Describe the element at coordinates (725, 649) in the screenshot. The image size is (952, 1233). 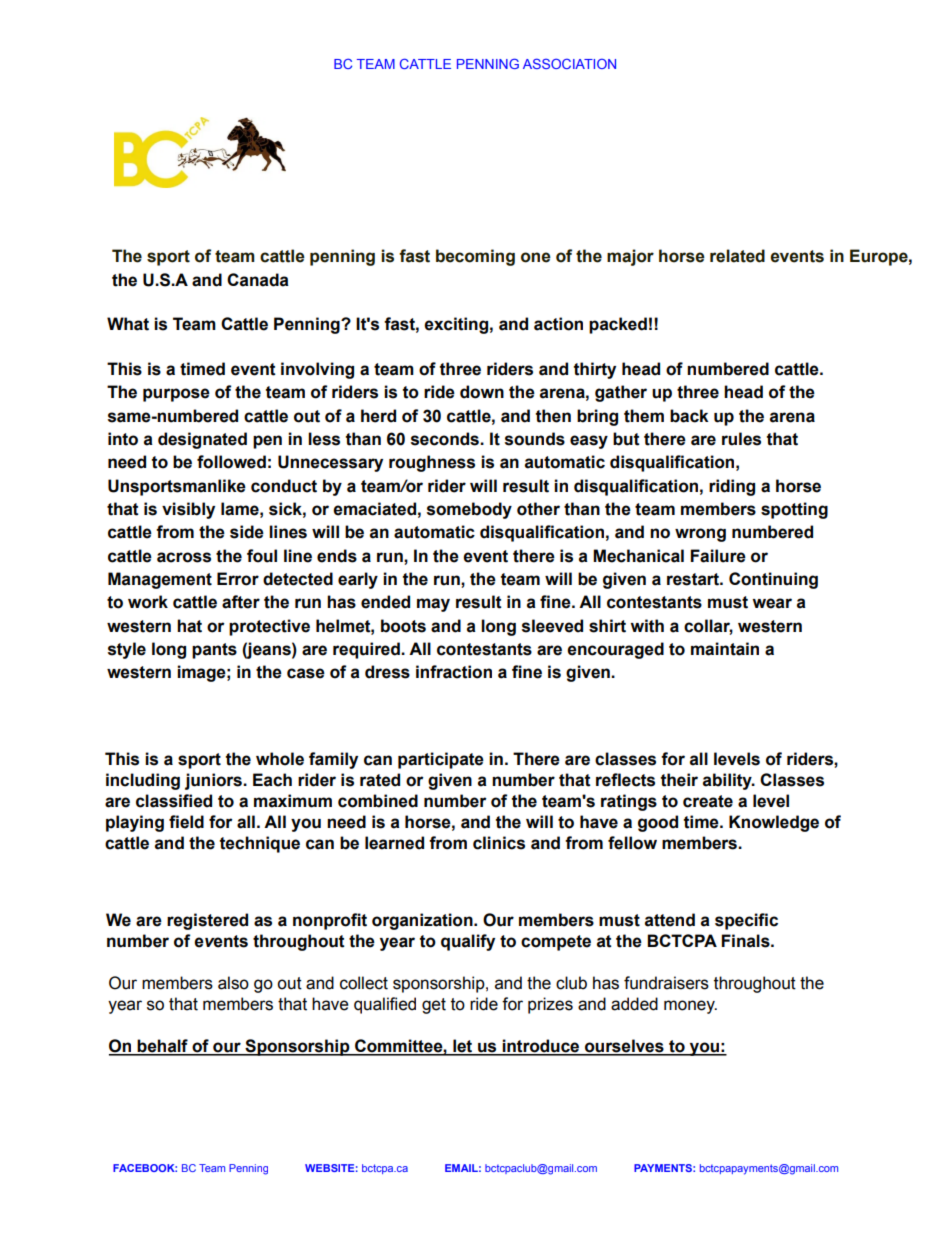
I see `maintain` at that location.
